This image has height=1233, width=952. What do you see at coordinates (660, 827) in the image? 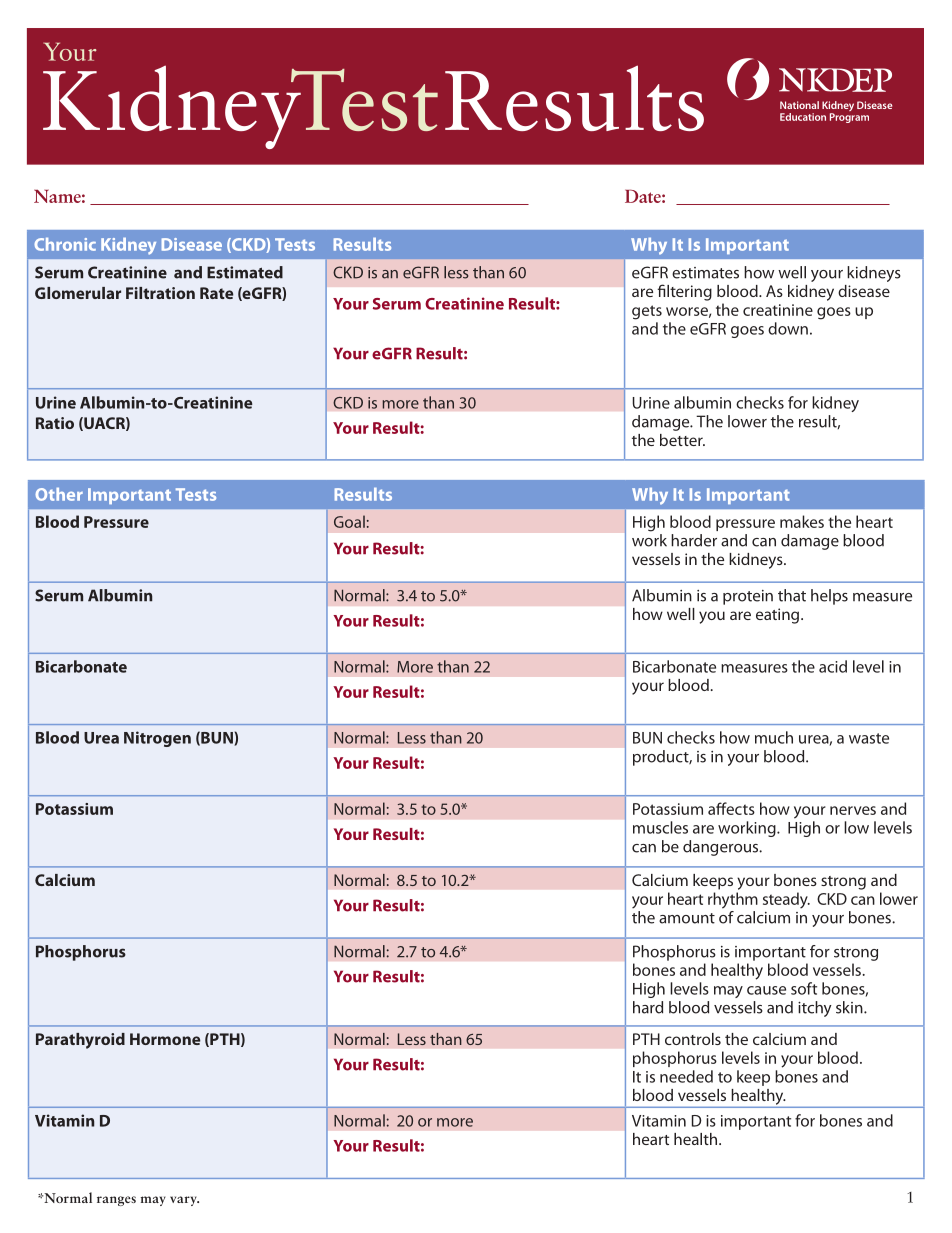
I see `muscles` at bounding box center [660, 827].
